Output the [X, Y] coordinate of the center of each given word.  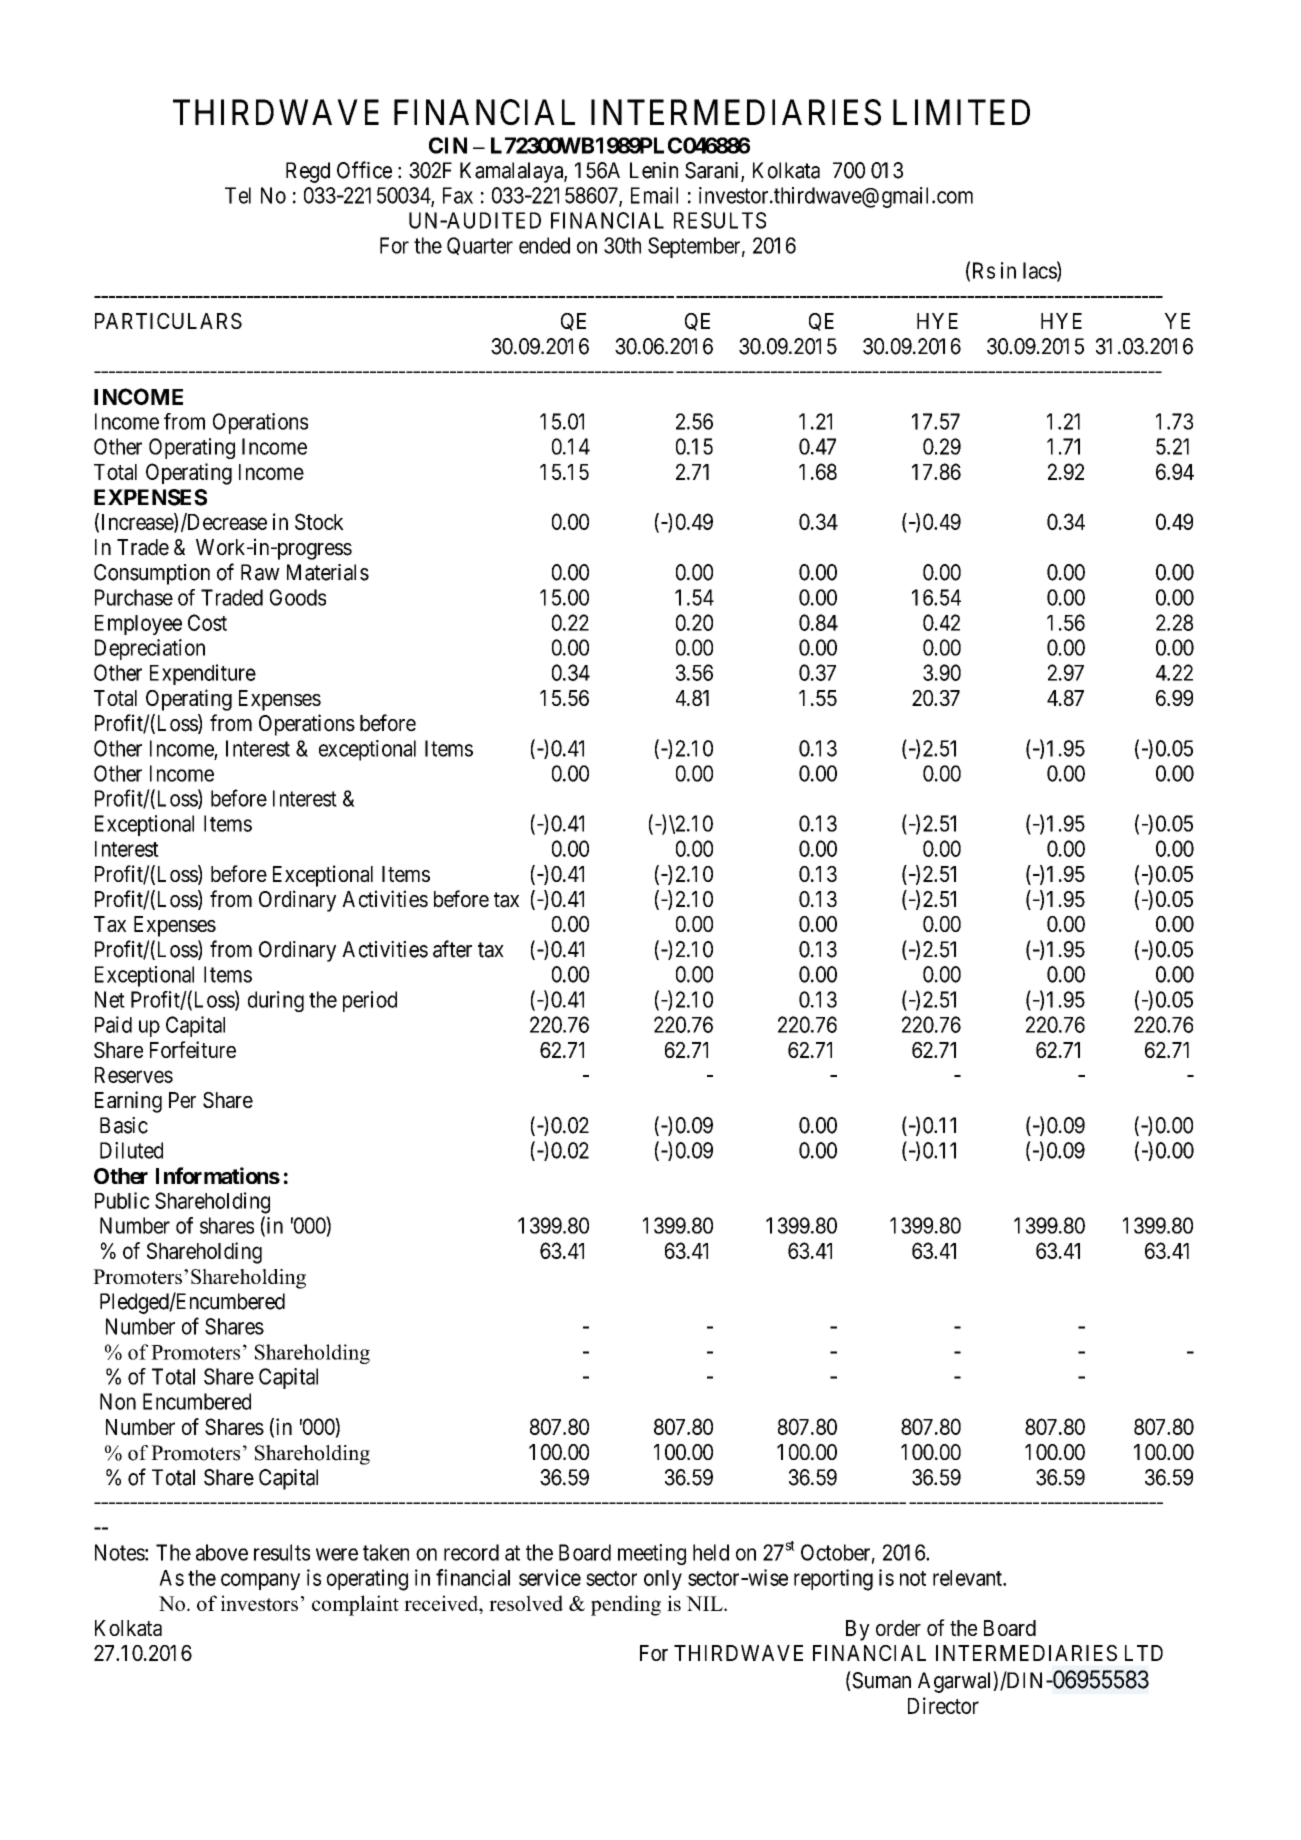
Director [943, 1705]
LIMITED [961, 112]
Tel [238, 195]
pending [626, 1605]
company [260, 1581]
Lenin [654, 170]
